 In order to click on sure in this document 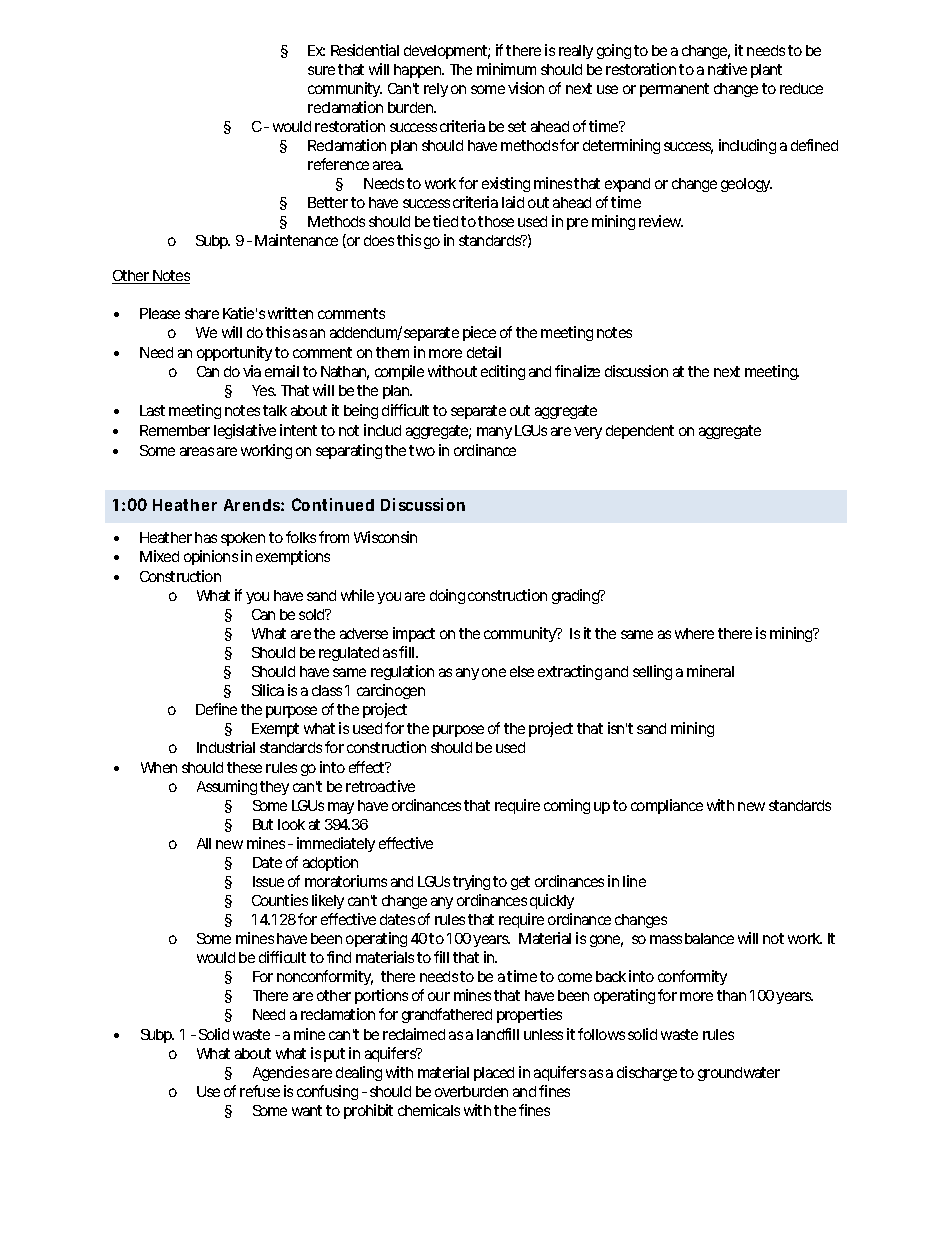, I will do `click(321, 70)`.
